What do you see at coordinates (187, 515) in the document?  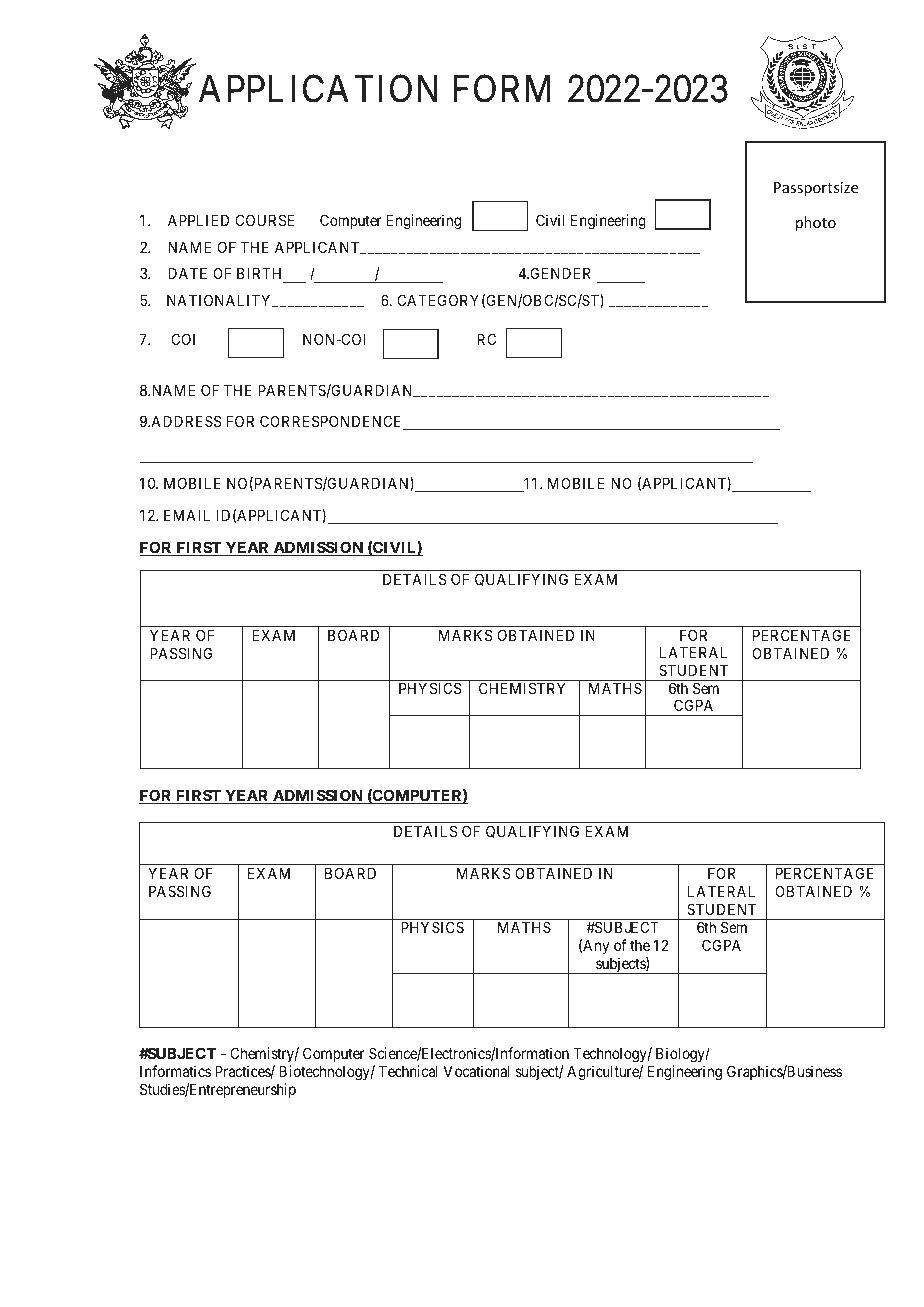 I see `EMAIL` at bounding box center [187, 515].
